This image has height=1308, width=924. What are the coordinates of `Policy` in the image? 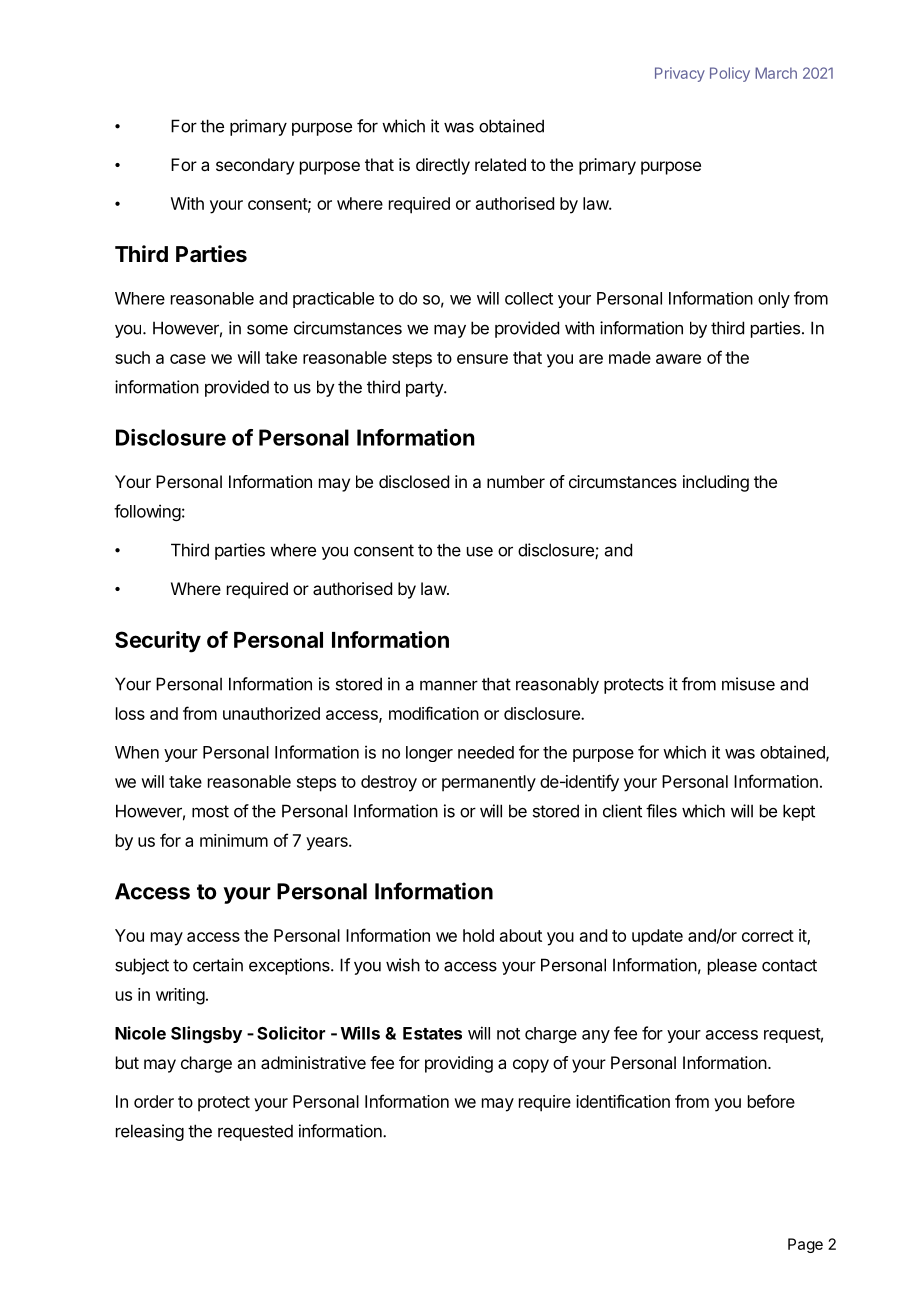 It's located at (730, 74).
